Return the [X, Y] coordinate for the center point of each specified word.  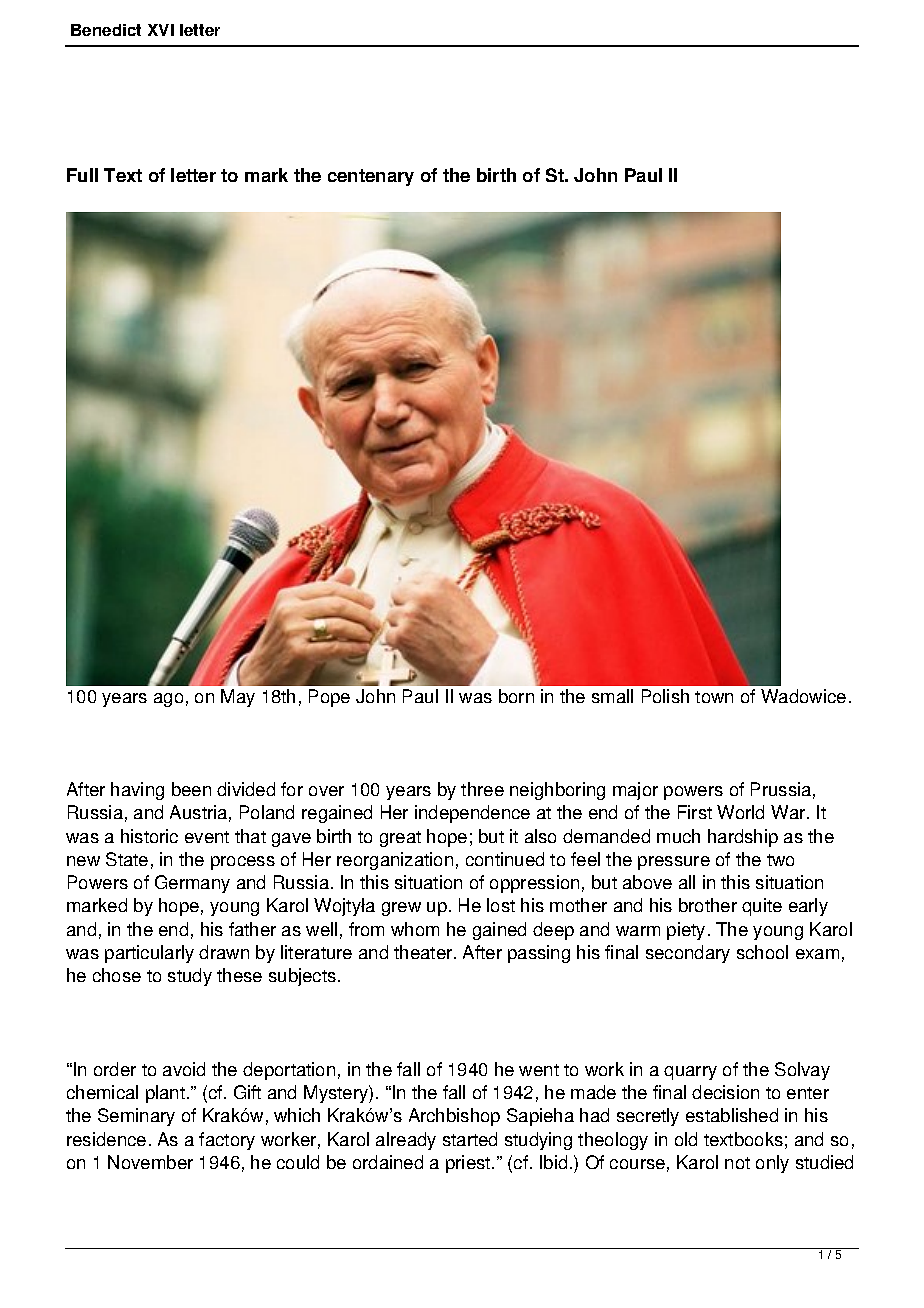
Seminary [136, 1117]
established [732, 1115]
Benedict [106, 30]
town [714, 697]
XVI [161, 30]
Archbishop [454, 1117]
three [482, 789]
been [191, 789]
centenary [371, 177]
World [740, 812]
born [516, 696]
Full [82, 175]
